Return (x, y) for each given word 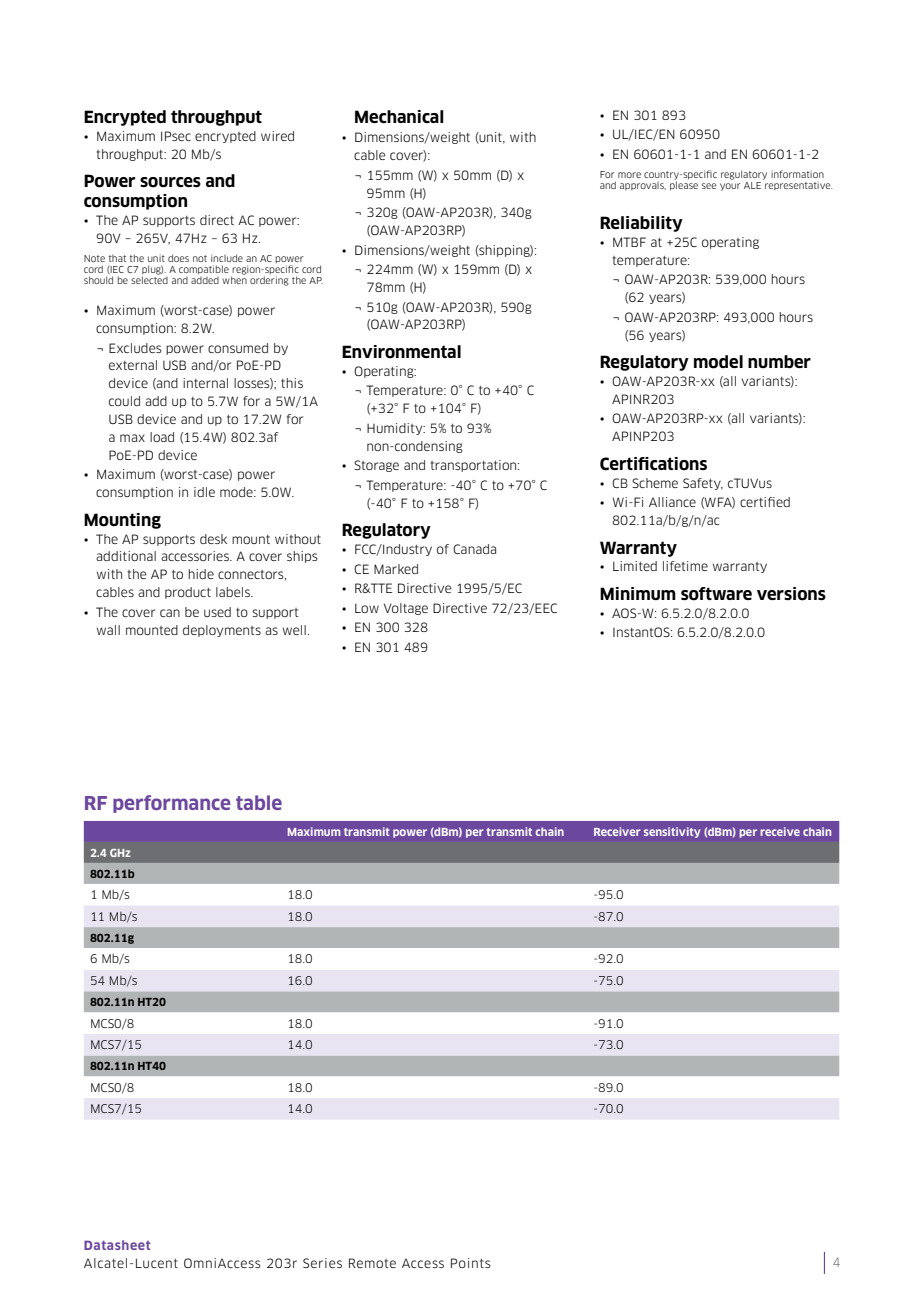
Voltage (406, 609)
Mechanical (399, 116)
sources (170, 182)
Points (470, 1263)
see (709, 186)
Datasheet (117, 1245)
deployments (222, 631)
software (716, 594)
